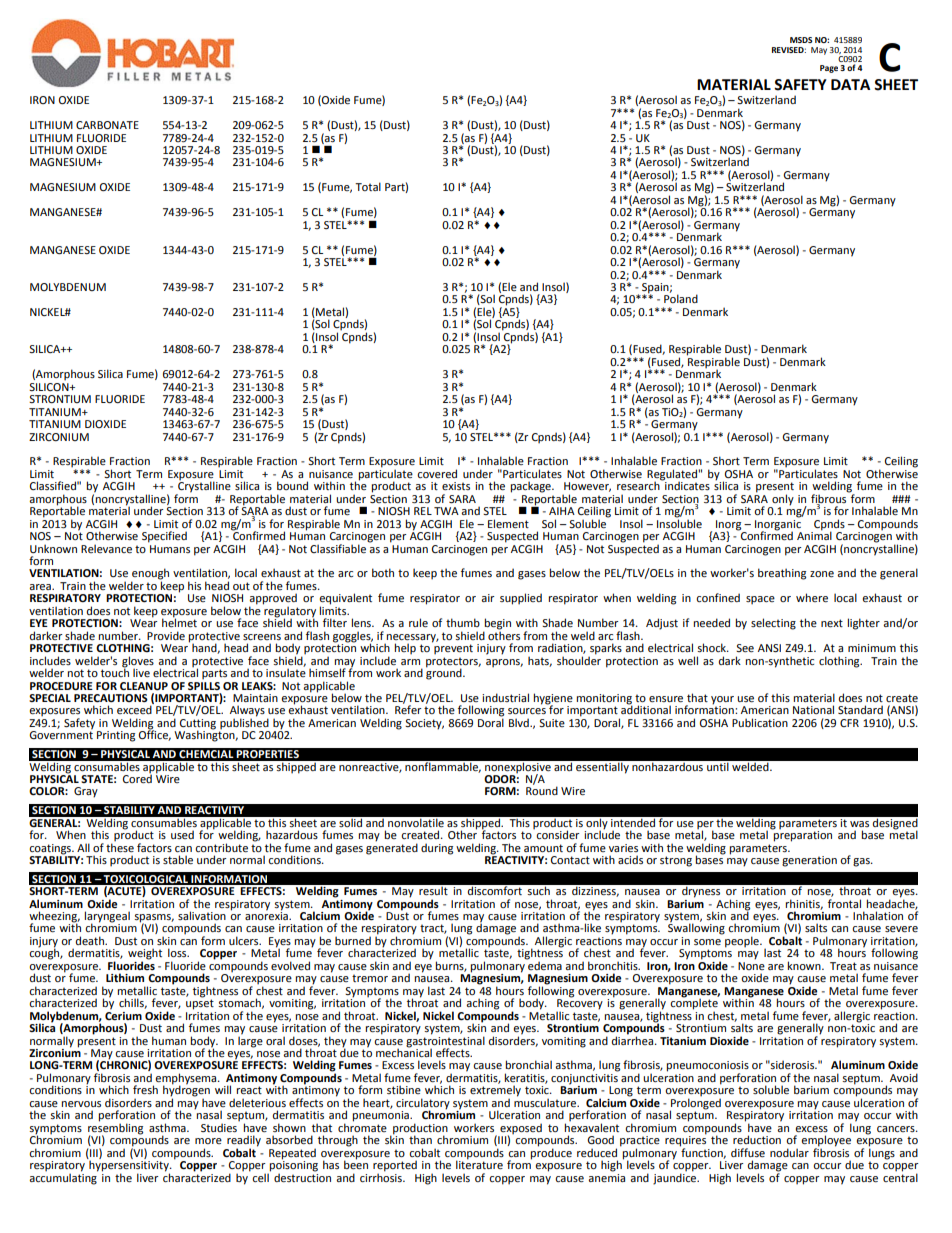 The image size is (952, 1233). I want to click on during, so click(437, 849).
